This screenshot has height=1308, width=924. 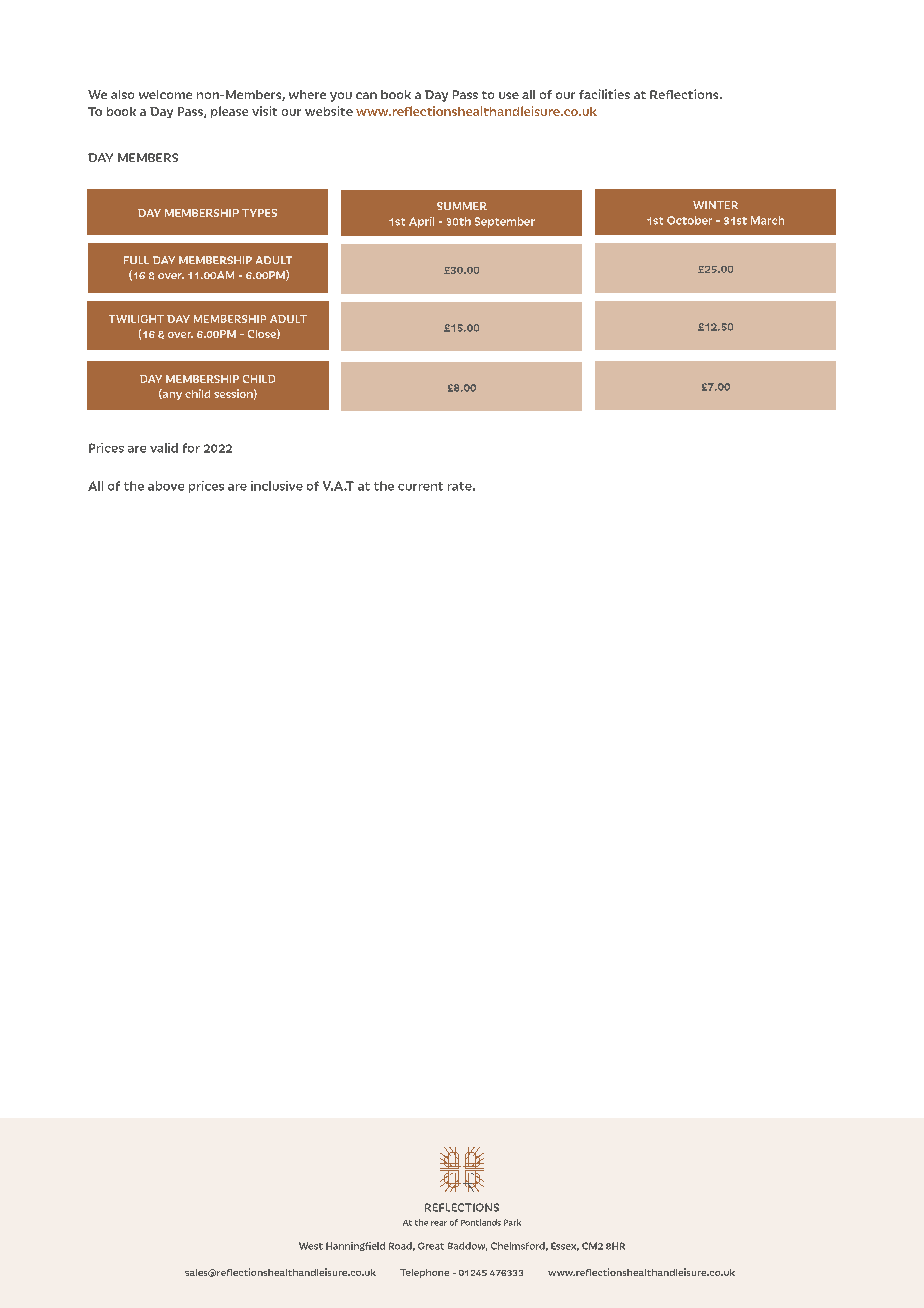 What do you see at coordinates (277, 486) in the screenshot?
I see `inclusive` at bounding box center [277, 486].
